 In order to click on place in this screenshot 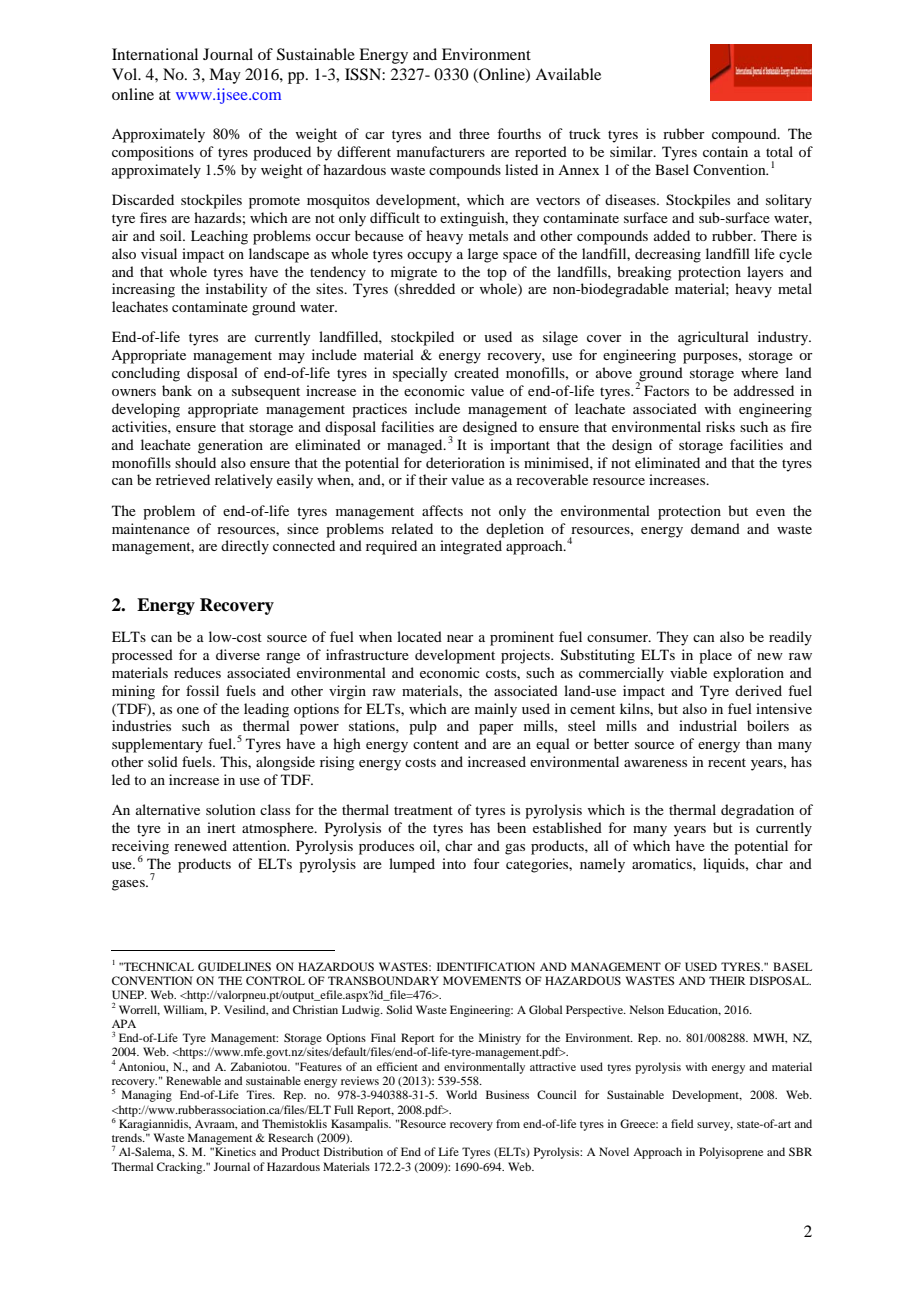, I will do `click(715, 656)`.
